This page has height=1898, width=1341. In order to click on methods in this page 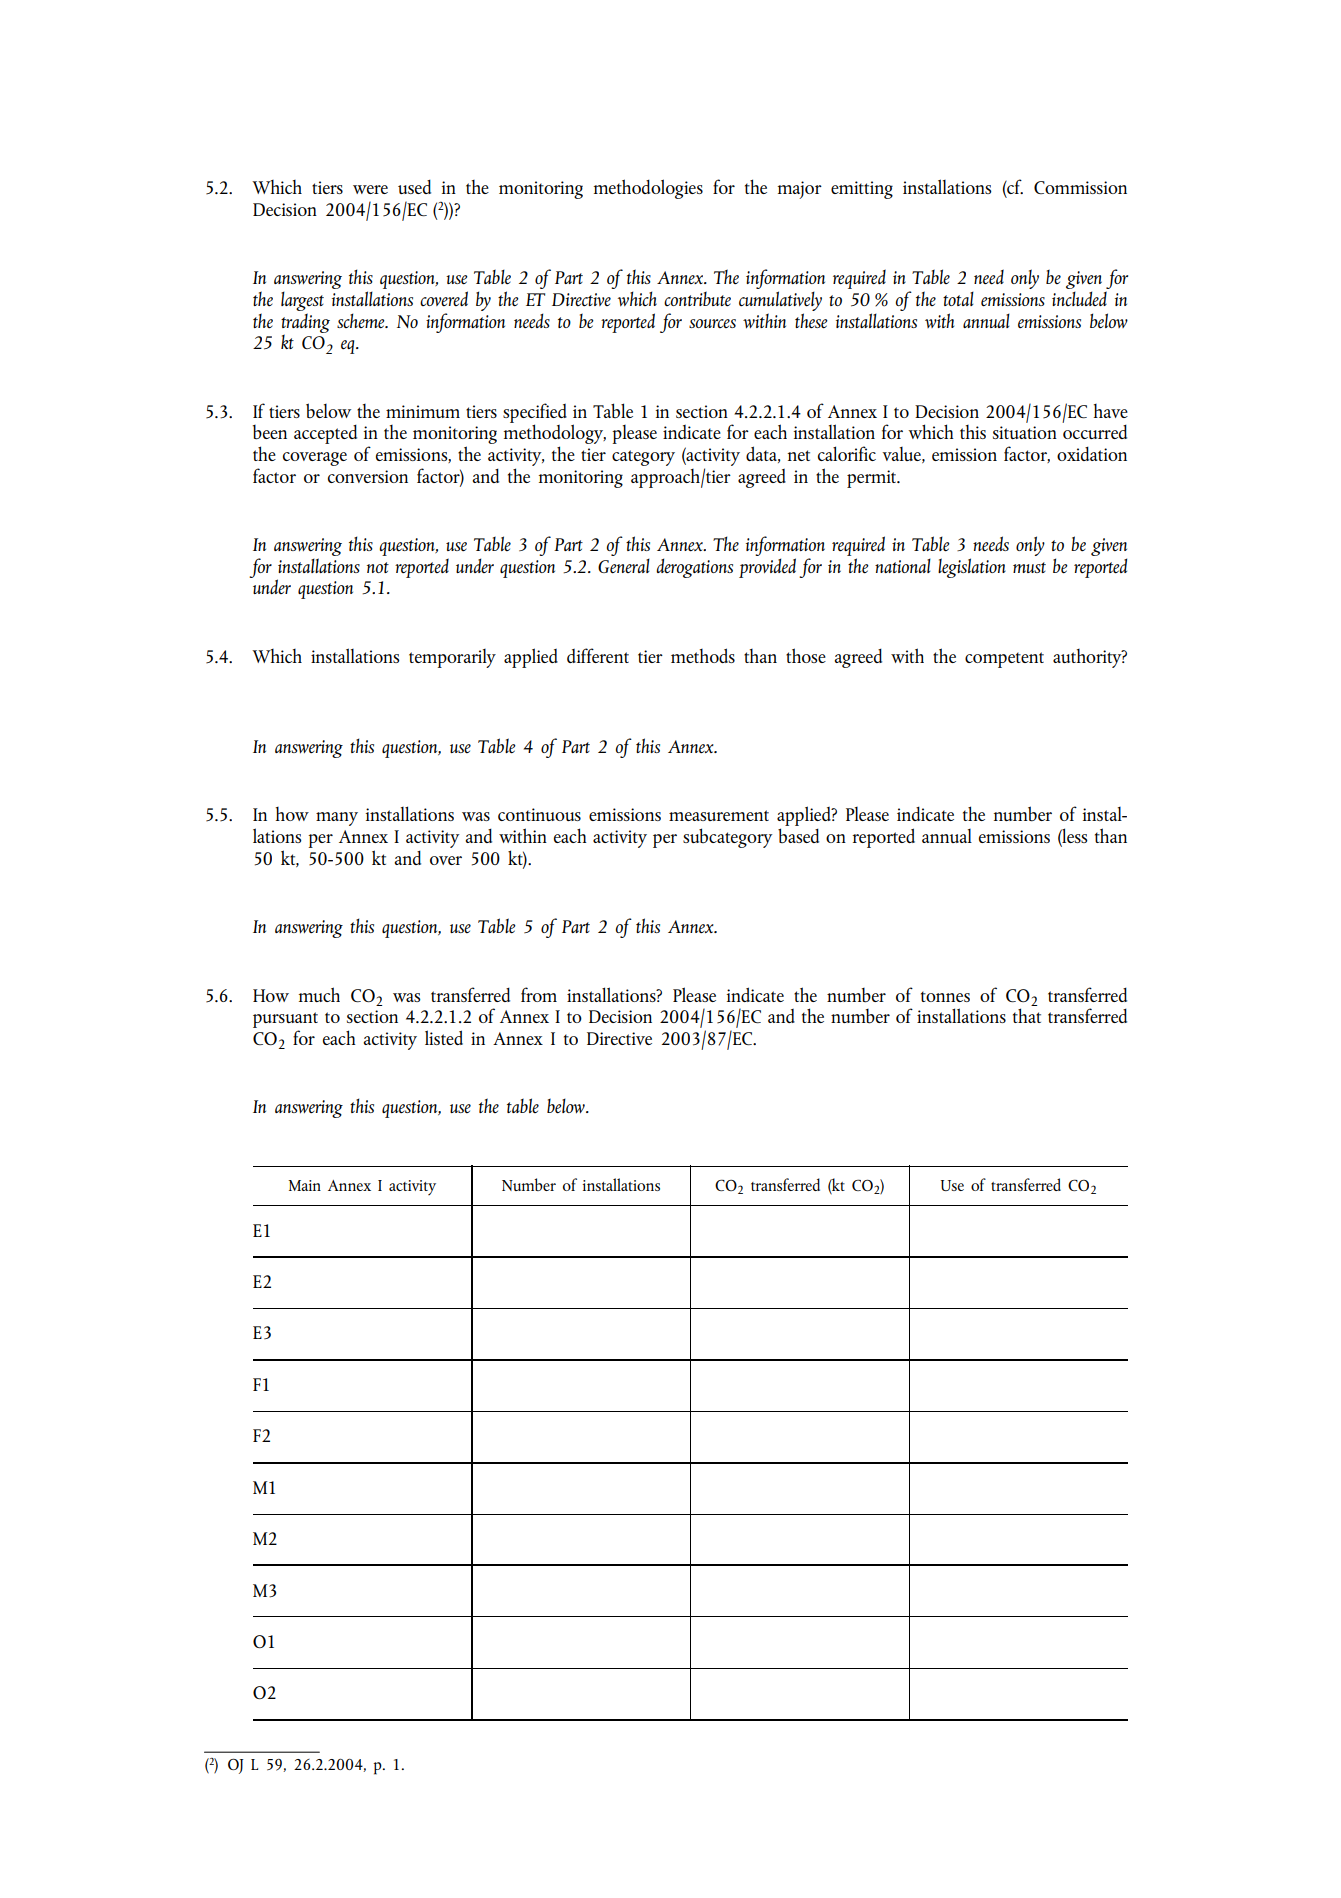, I will do `click(703, 655)`.
